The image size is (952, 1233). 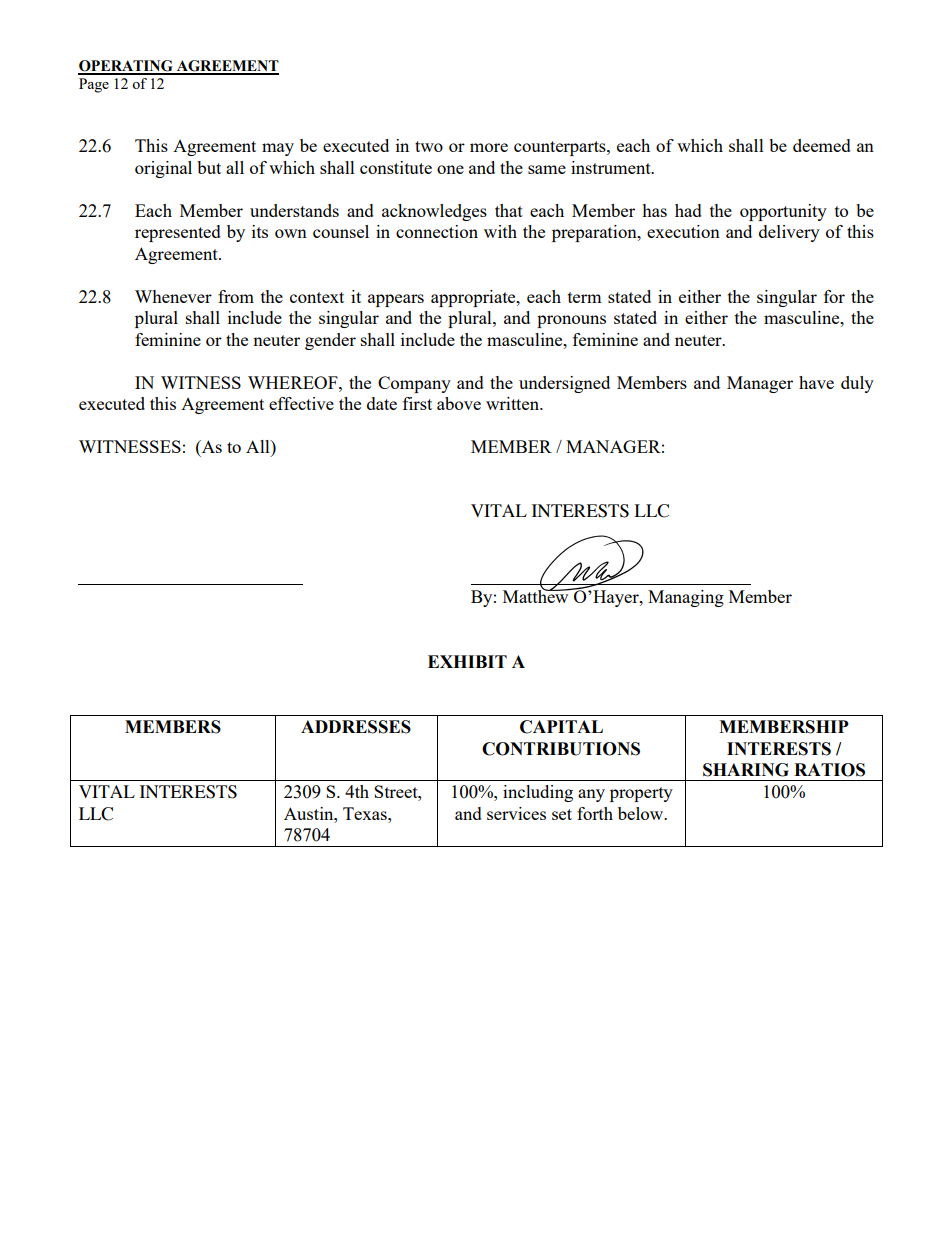 What do you see at coordinates (356, 727) in the screenshot?
I see `ADDRESSES` at bounding box center [356, 727].
